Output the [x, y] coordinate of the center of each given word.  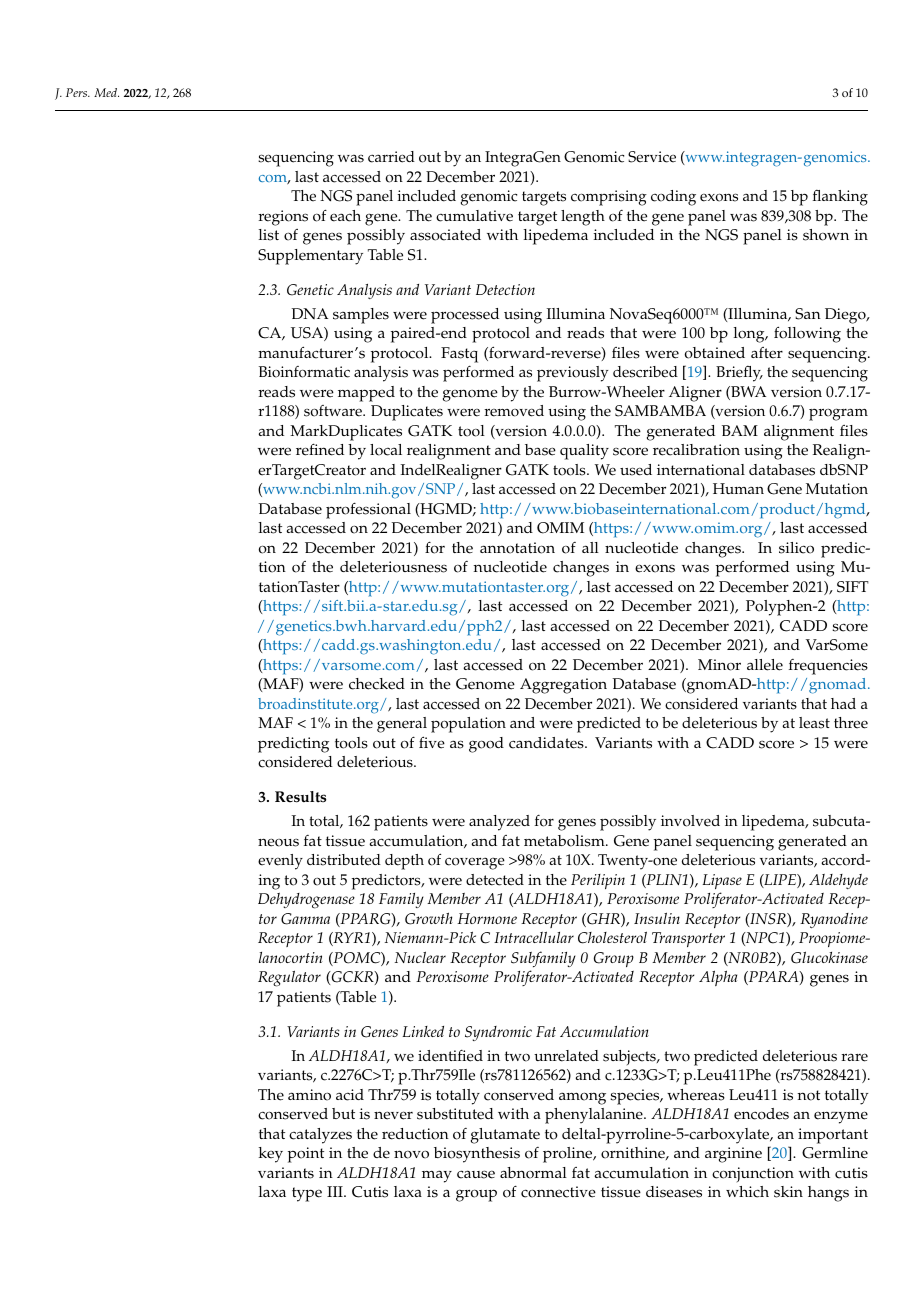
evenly [280, 862]
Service [652, 157]
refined [320, 449]
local [386, 450]
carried [391, 157]
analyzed [499, 823]
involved [690, 821]
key [271, 1155]
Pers [78, 92]
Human [738, 488]
